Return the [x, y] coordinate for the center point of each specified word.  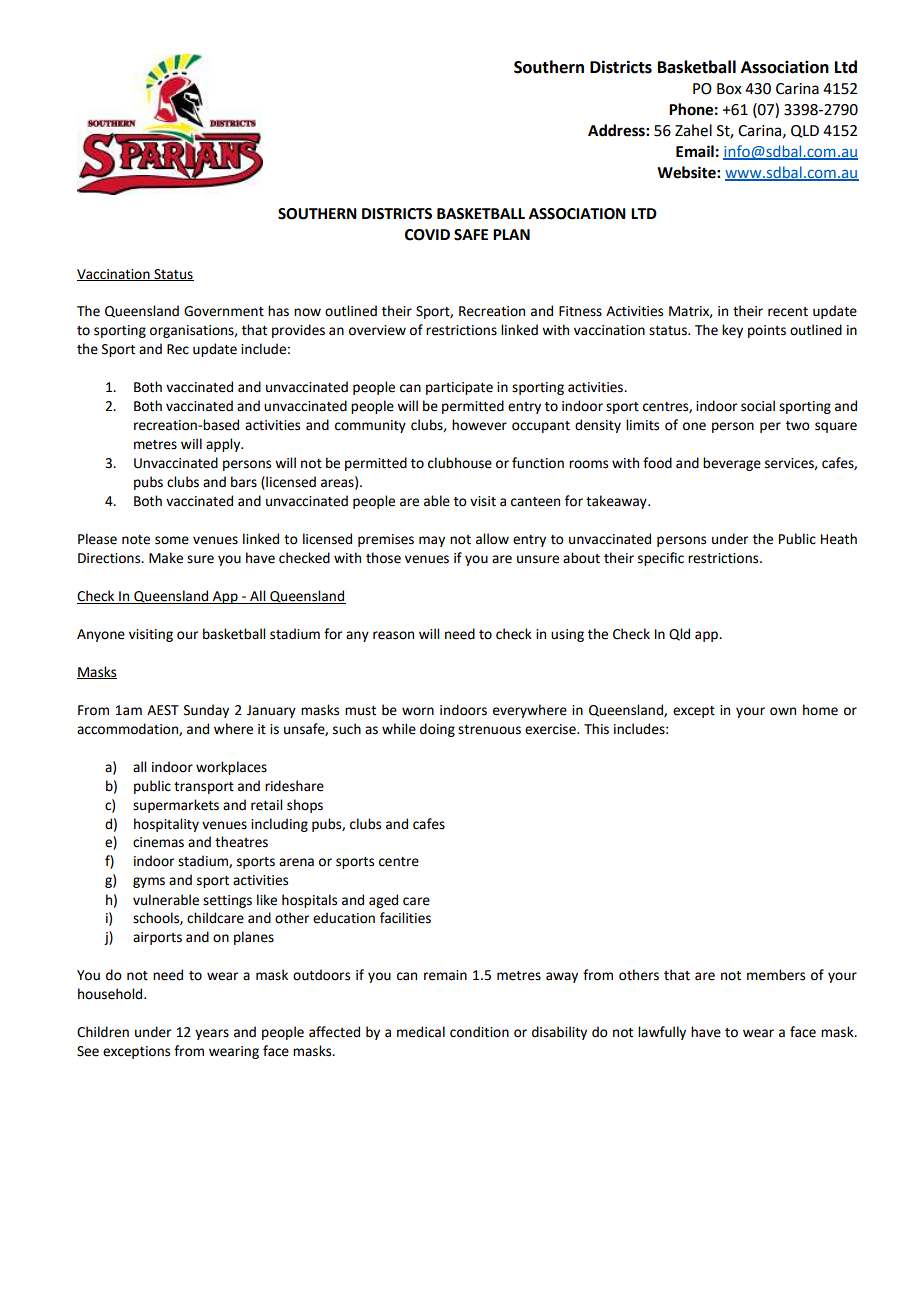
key [732, 331]
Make [166, 558]
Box [729, 89]
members [776, 975]
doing [437, 730]
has [278, 311]
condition [479, 1032]
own [783, 711]
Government [224, 311]
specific [661, 559]
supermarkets [176, 806]
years [212, 1034]
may [432, 541]
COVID [427, 235]
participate [459, 388]
